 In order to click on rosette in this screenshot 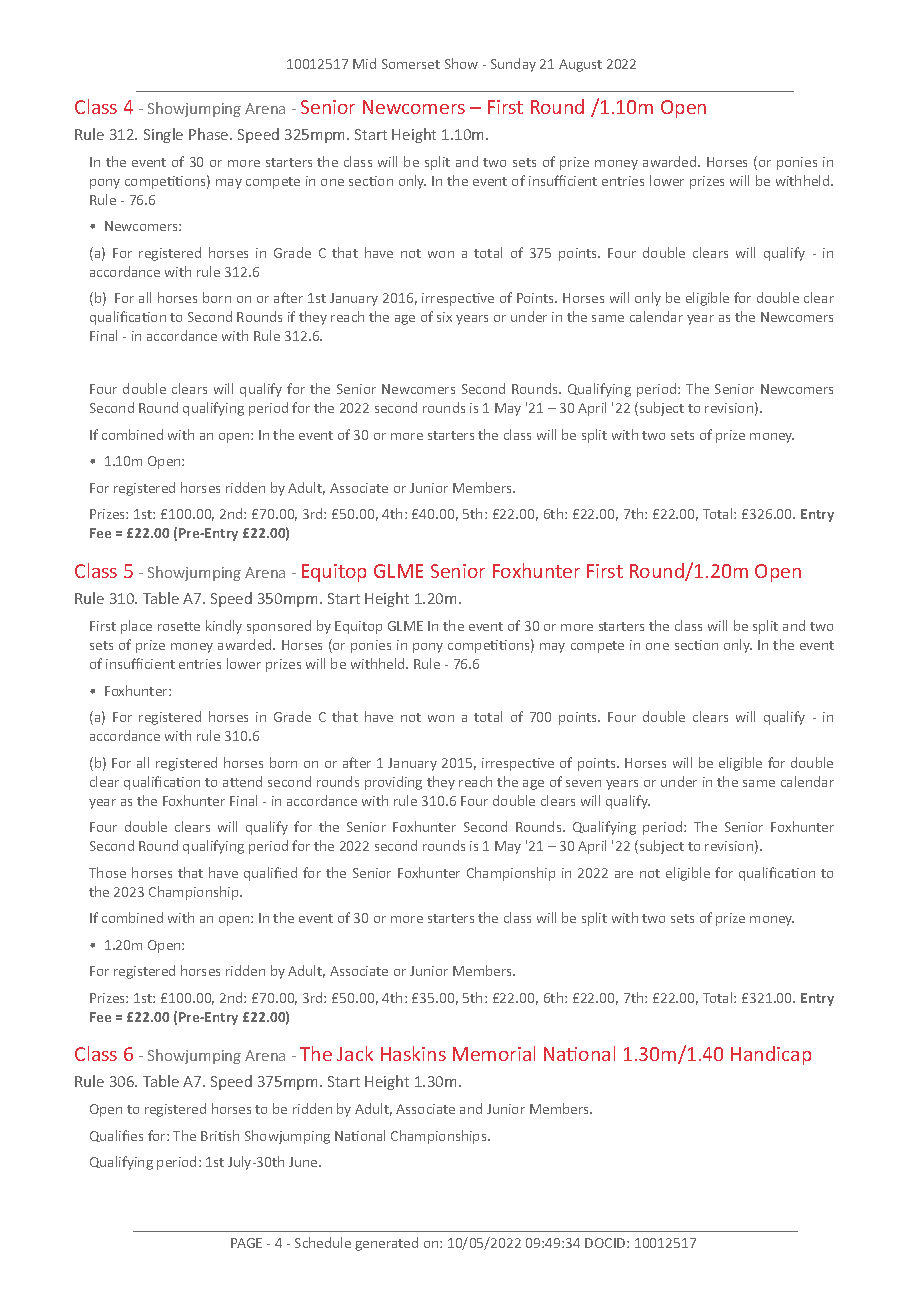, I will do `click(179, 626)`.
